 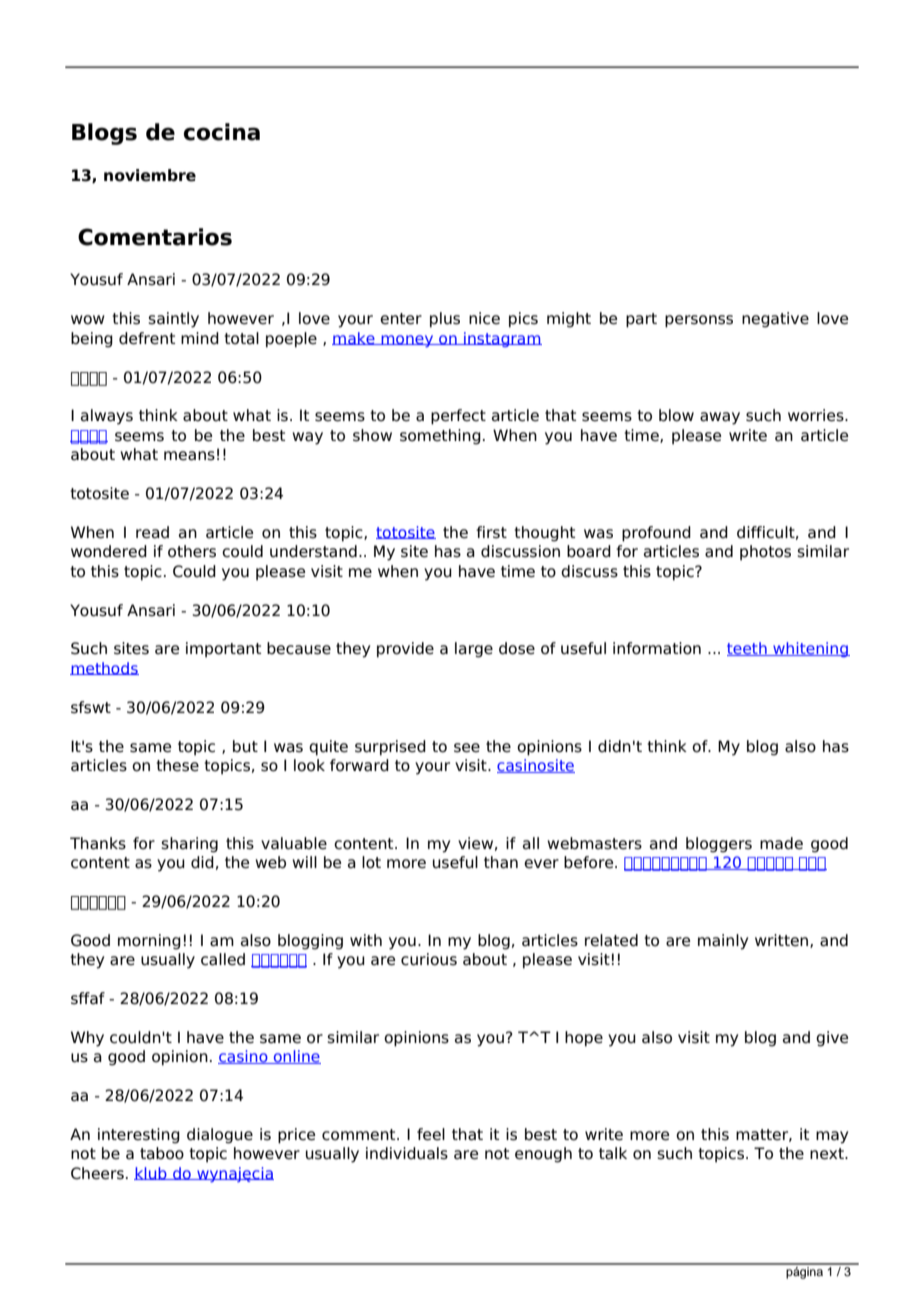 I want to click on away, so click(x=720, y=418).
